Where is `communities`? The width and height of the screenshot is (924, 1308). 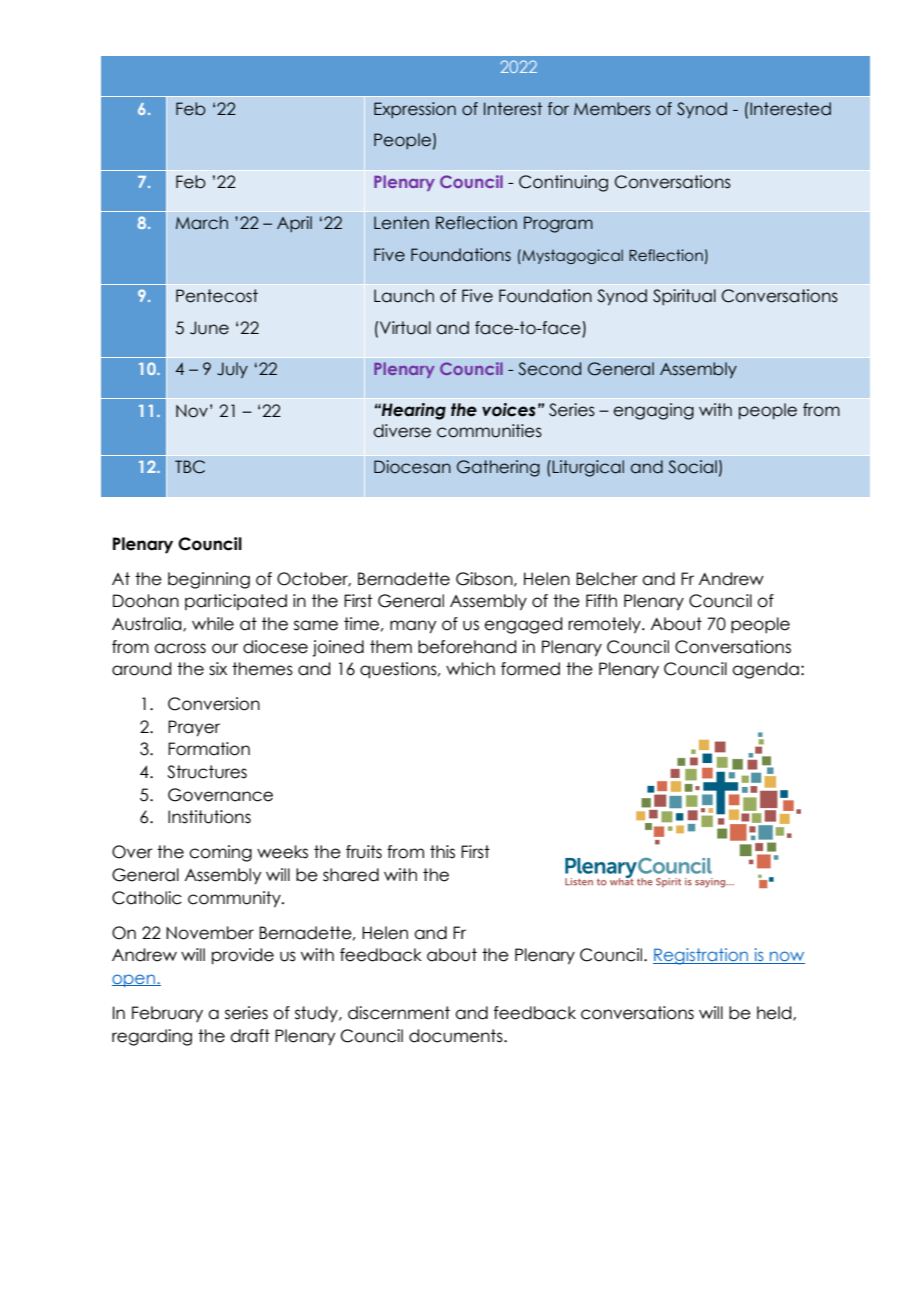 communities is located at coordinates (489, 431).
